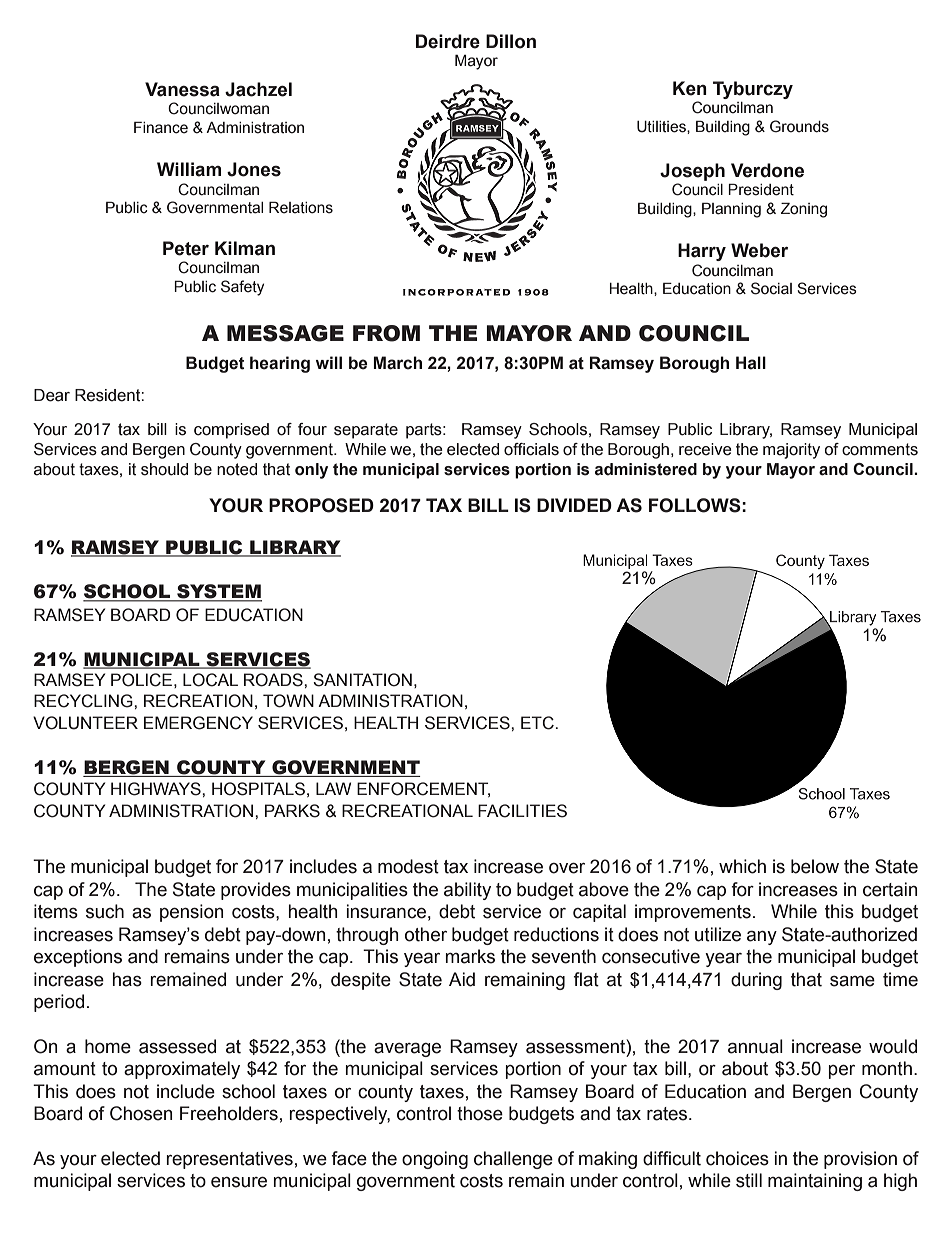 The height and width of the screenshot is (1233, 952). I want to click on ongoing, so click(435, 1160).
